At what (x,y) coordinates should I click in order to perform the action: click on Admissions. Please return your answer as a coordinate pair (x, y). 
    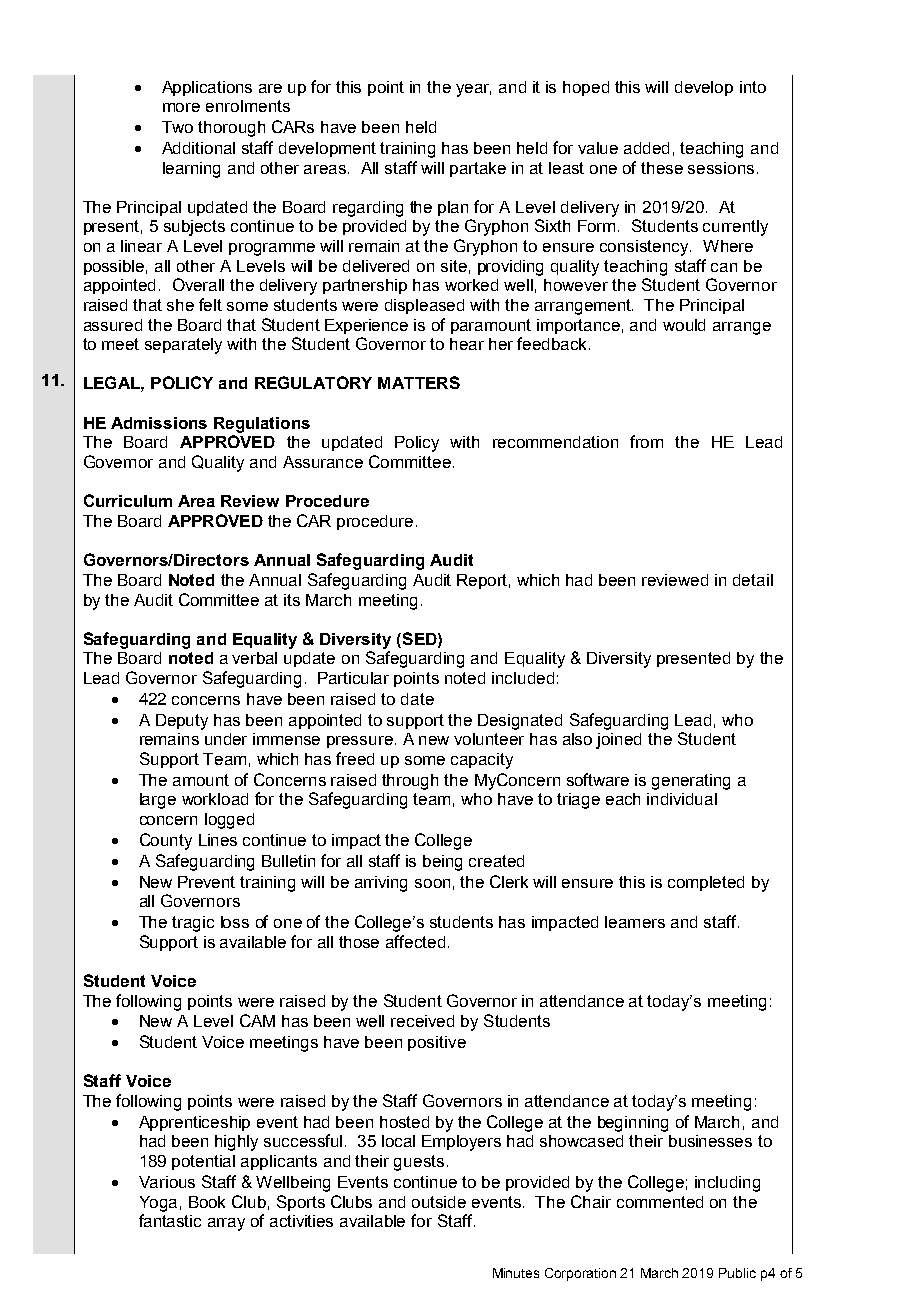
    Looking at the image, I should click on (159, 423).
